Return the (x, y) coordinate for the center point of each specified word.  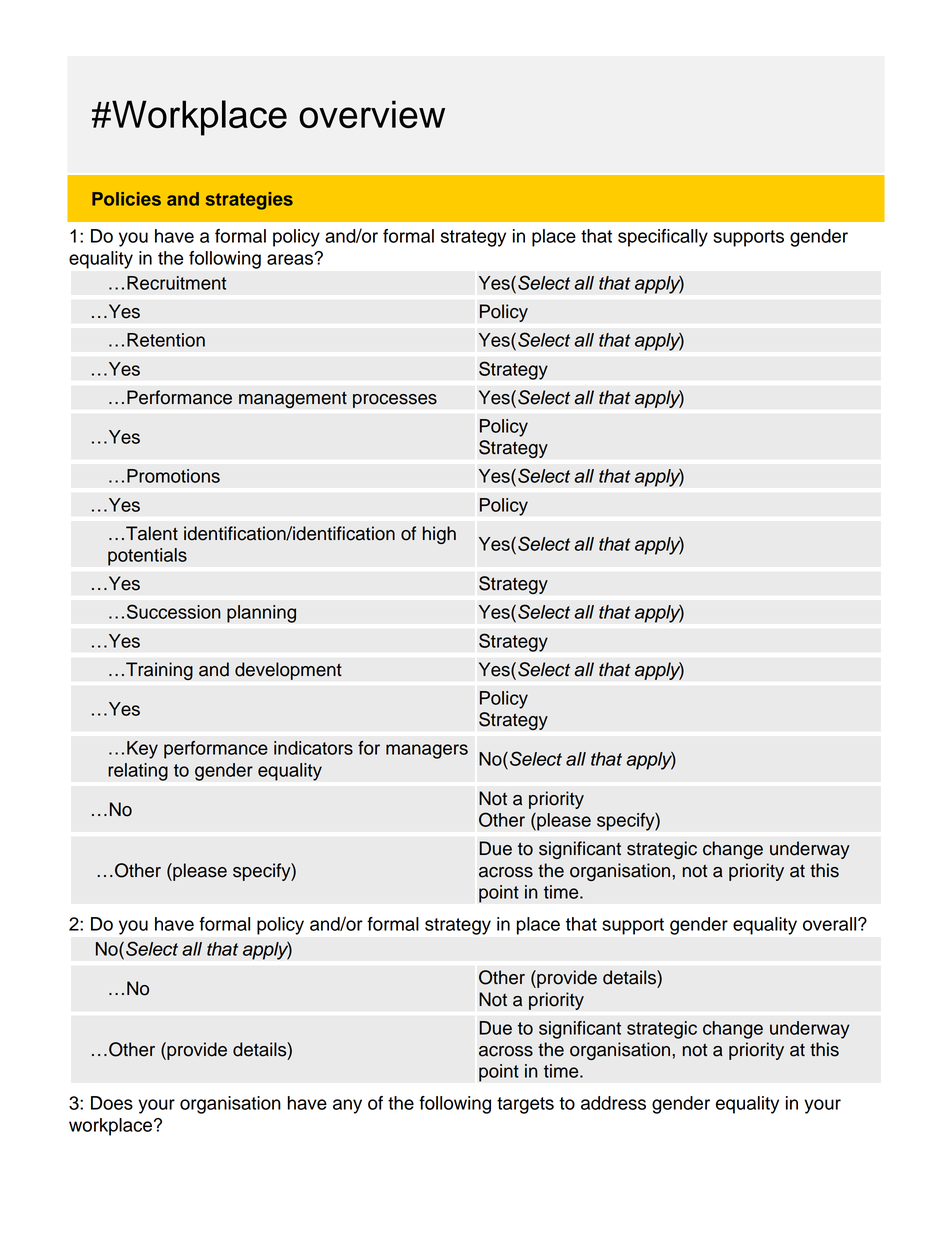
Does (112, 1103)
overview (372, 114)
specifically (663, 238)
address (613, 1103)
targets (525, 1105)
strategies (249, 201)
